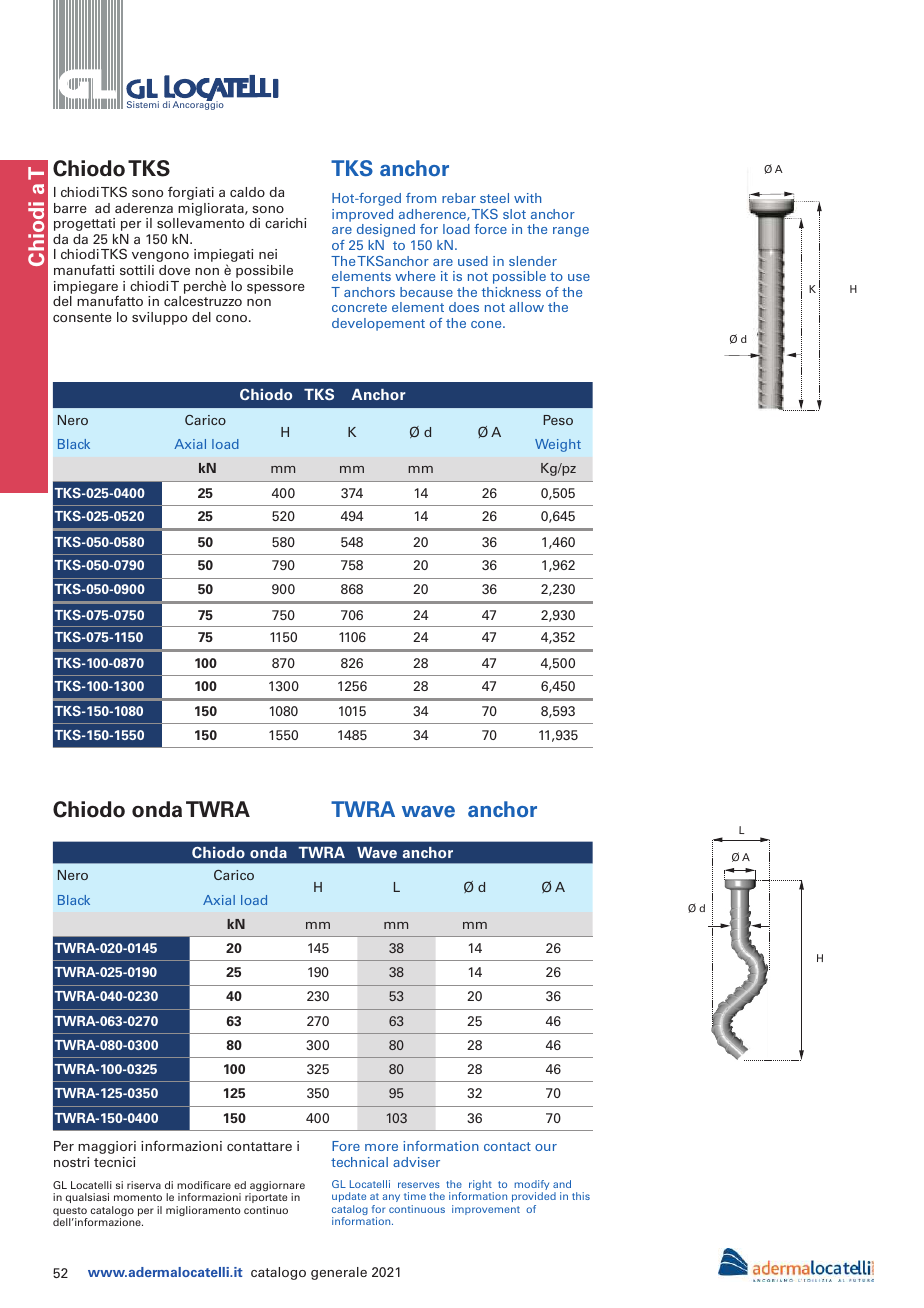 The image size is (924, 1308). What do you see at coordinates (268, 254) in the screenshot?
I see `nei` at bounding box center [268, 254].
